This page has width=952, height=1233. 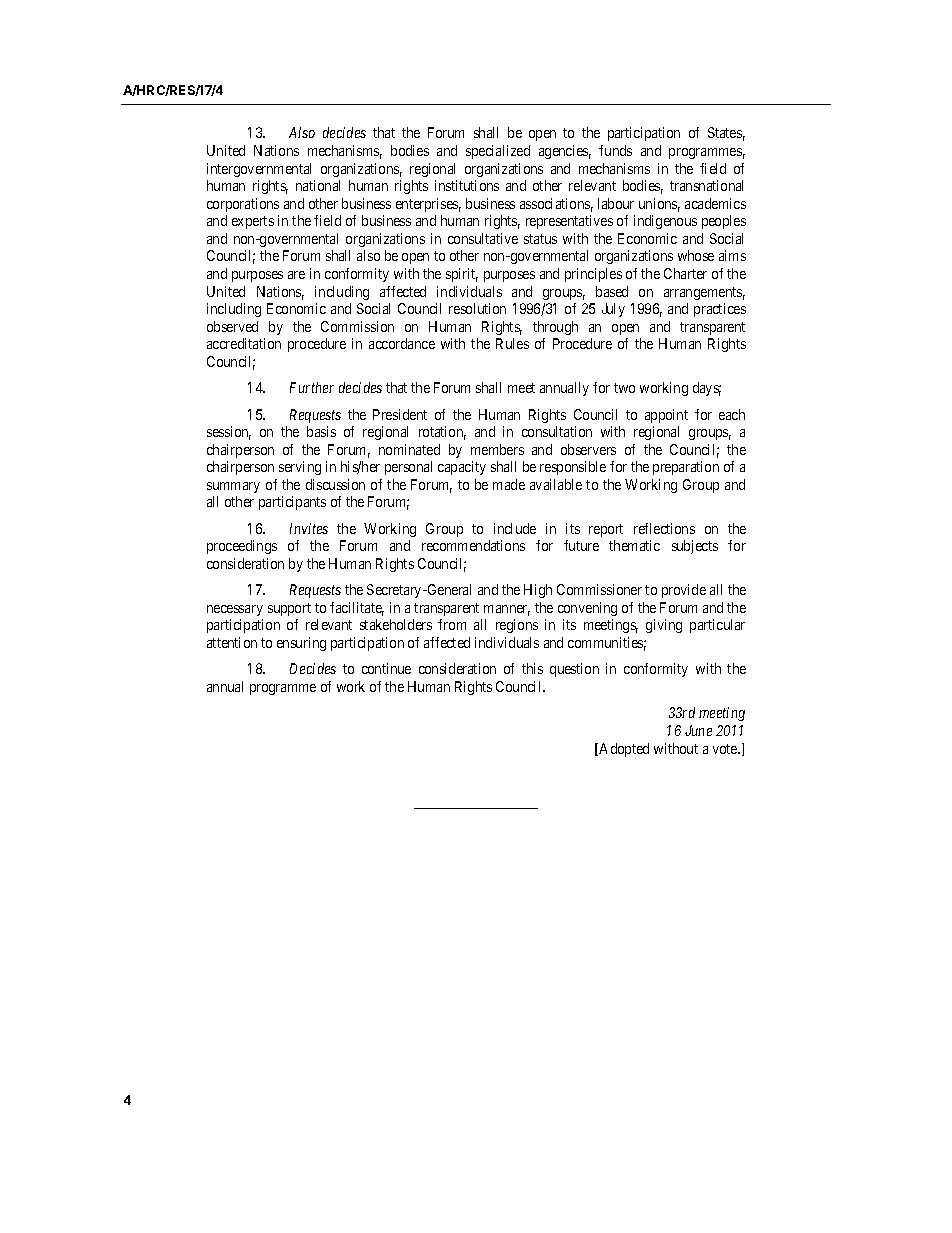 What do you see at coordinates (498, 152) in the page?
I see `specialized` at bounding box center [498, 152].
